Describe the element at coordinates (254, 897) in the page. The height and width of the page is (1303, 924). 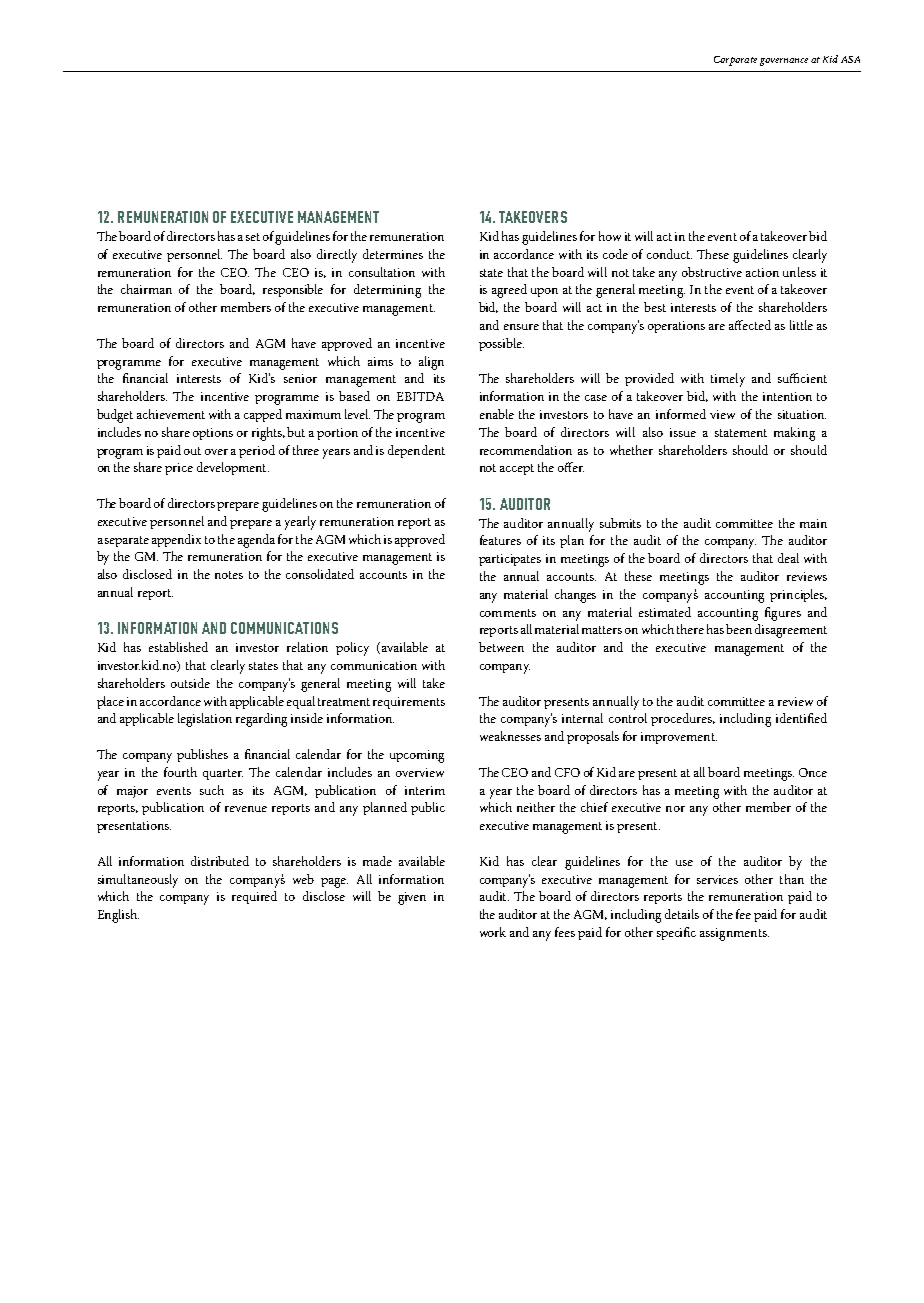
I see `required` at that location.
